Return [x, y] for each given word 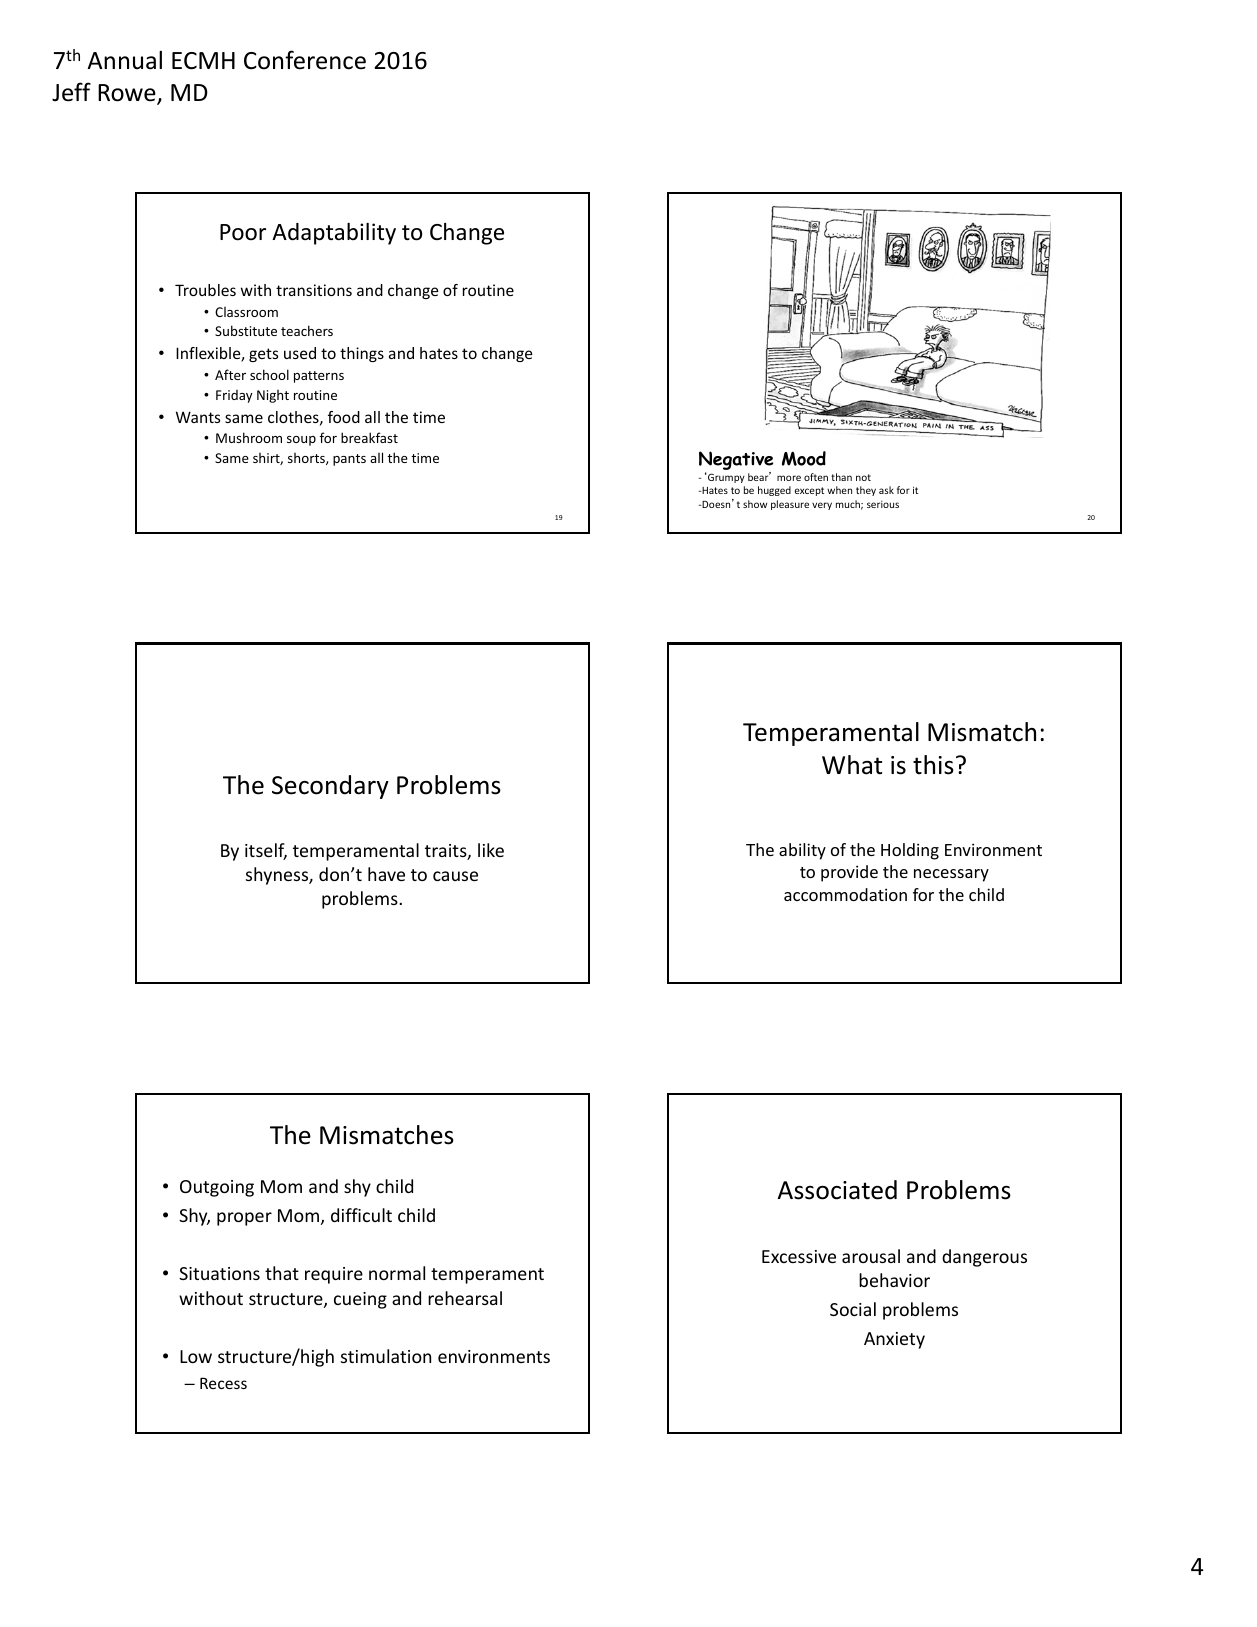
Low [196, 1356]
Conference [305, 60]
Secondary [330, 787]
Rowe [128, 94]
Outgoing [217, 1188]
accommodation [845, 894]
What [852, 765]
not [863, 477]
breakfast [369, 437]
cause [455, 876]
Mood [804, 458]
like [491, 850]
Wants [198, 417]
